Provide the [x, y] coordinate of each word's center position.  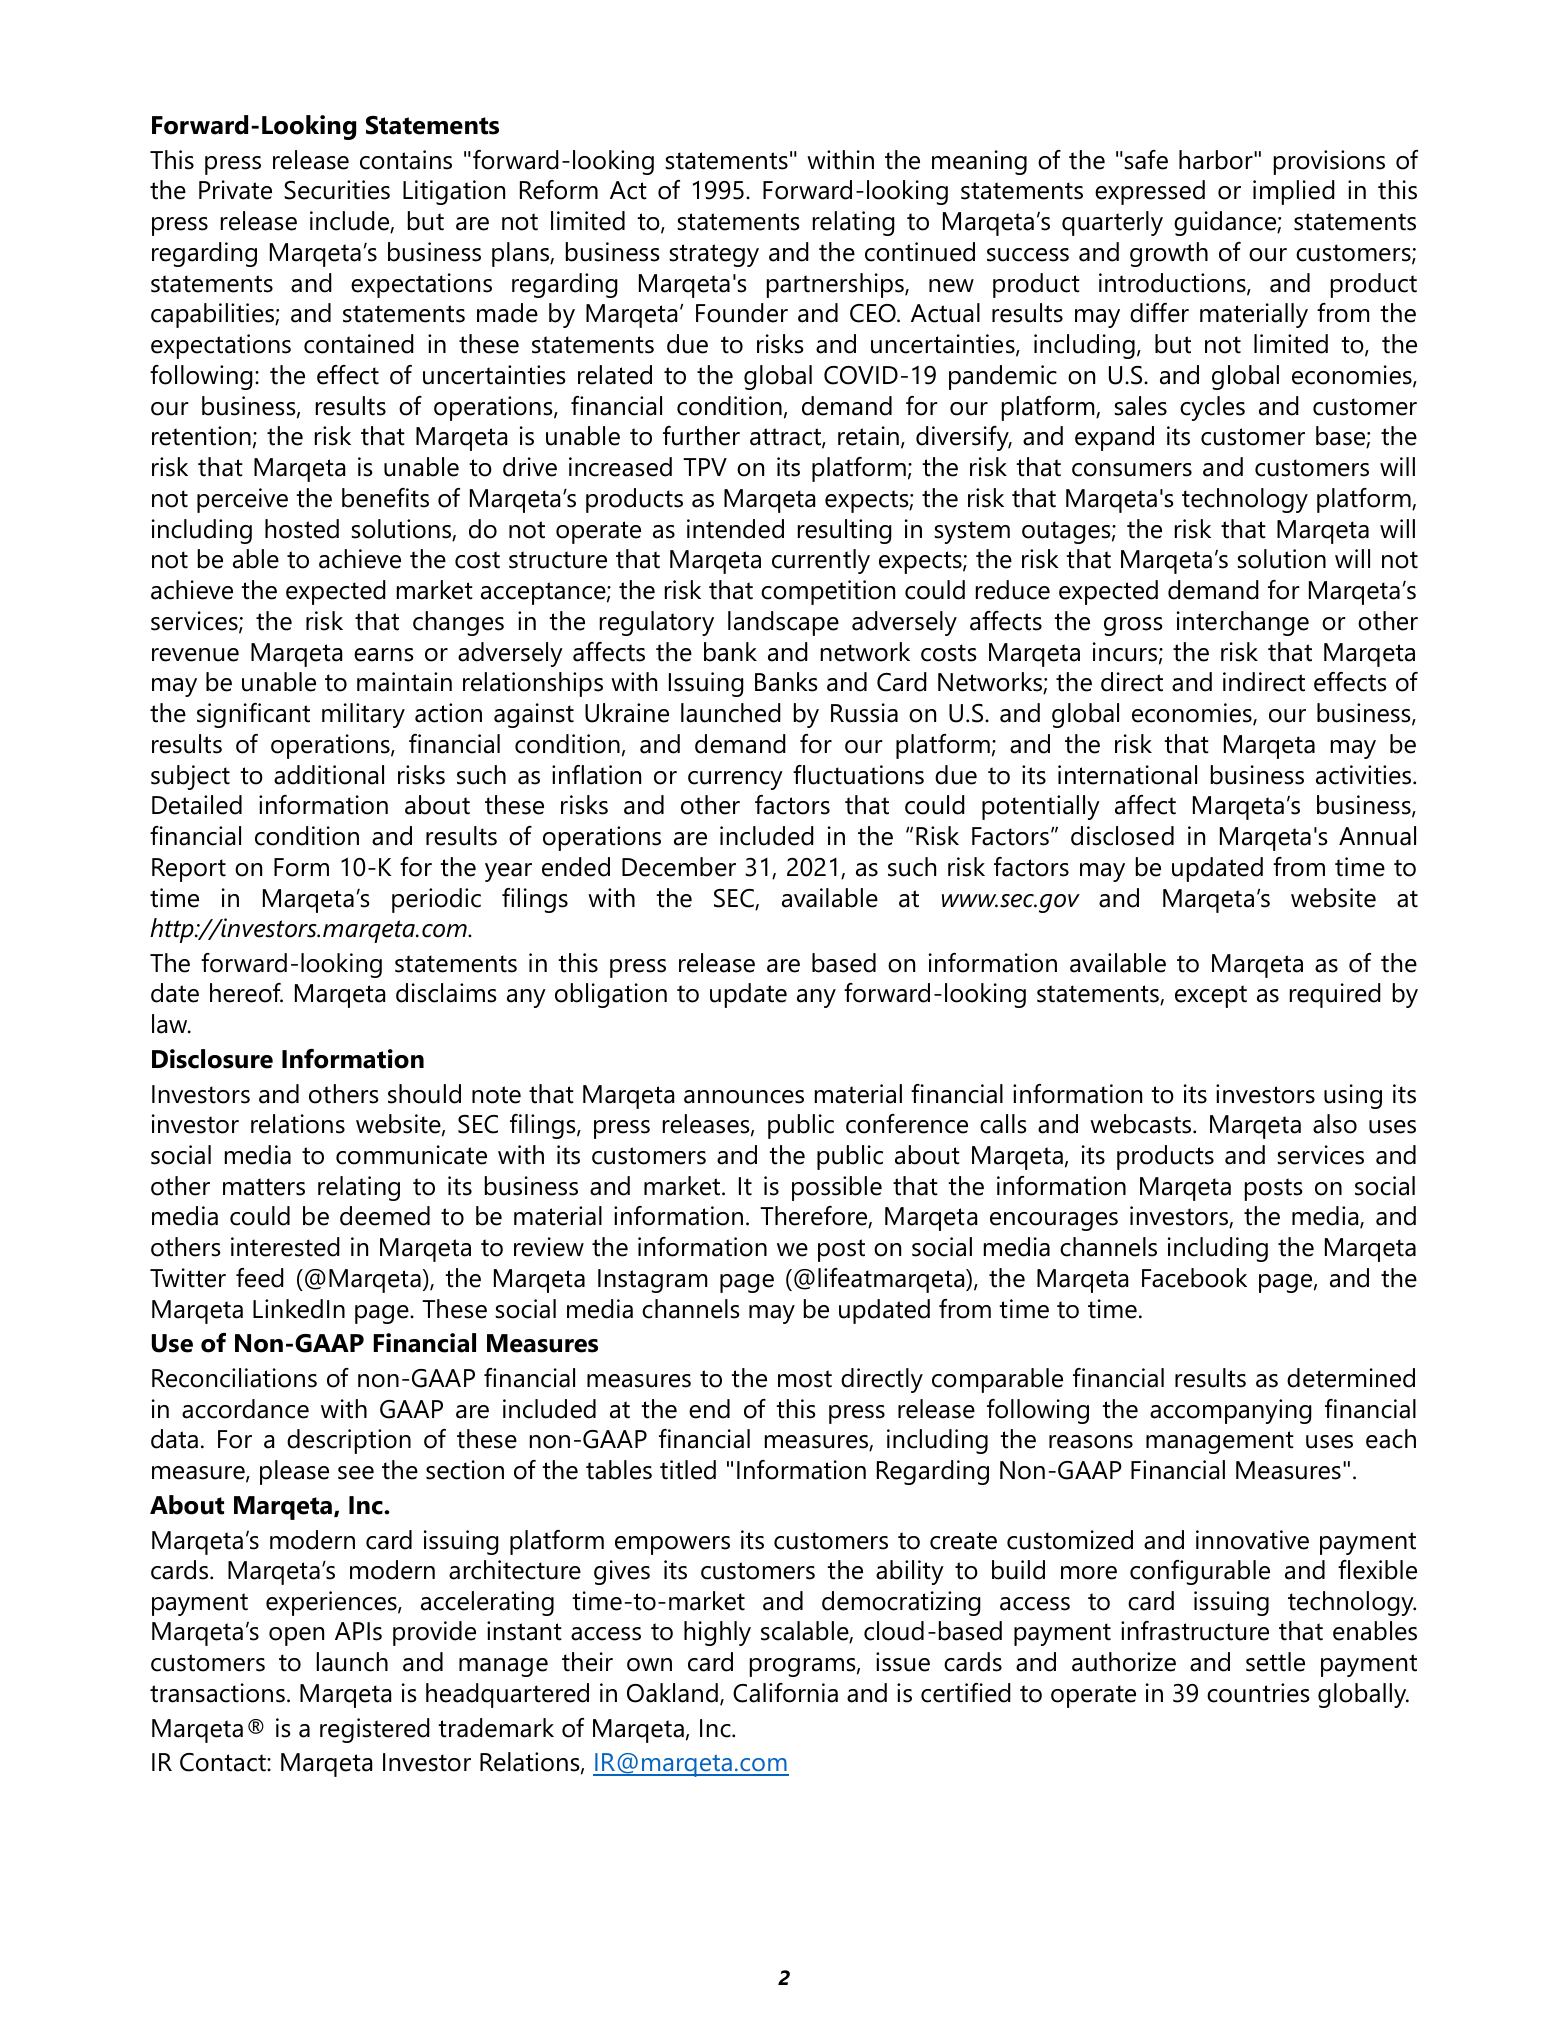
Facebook [1194, 1278]
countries [1258, 1693]
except [1211, 996]
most [805, 1379]
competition [828, 592]
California [785, 1693]
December [679, 867]
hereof [246, 993]
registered [375, 1730]
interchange [1243, 623]
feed [260, 1278]
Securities [337, 190]
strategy [714, 255]
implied [1294, 192]
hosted [302, 529]
